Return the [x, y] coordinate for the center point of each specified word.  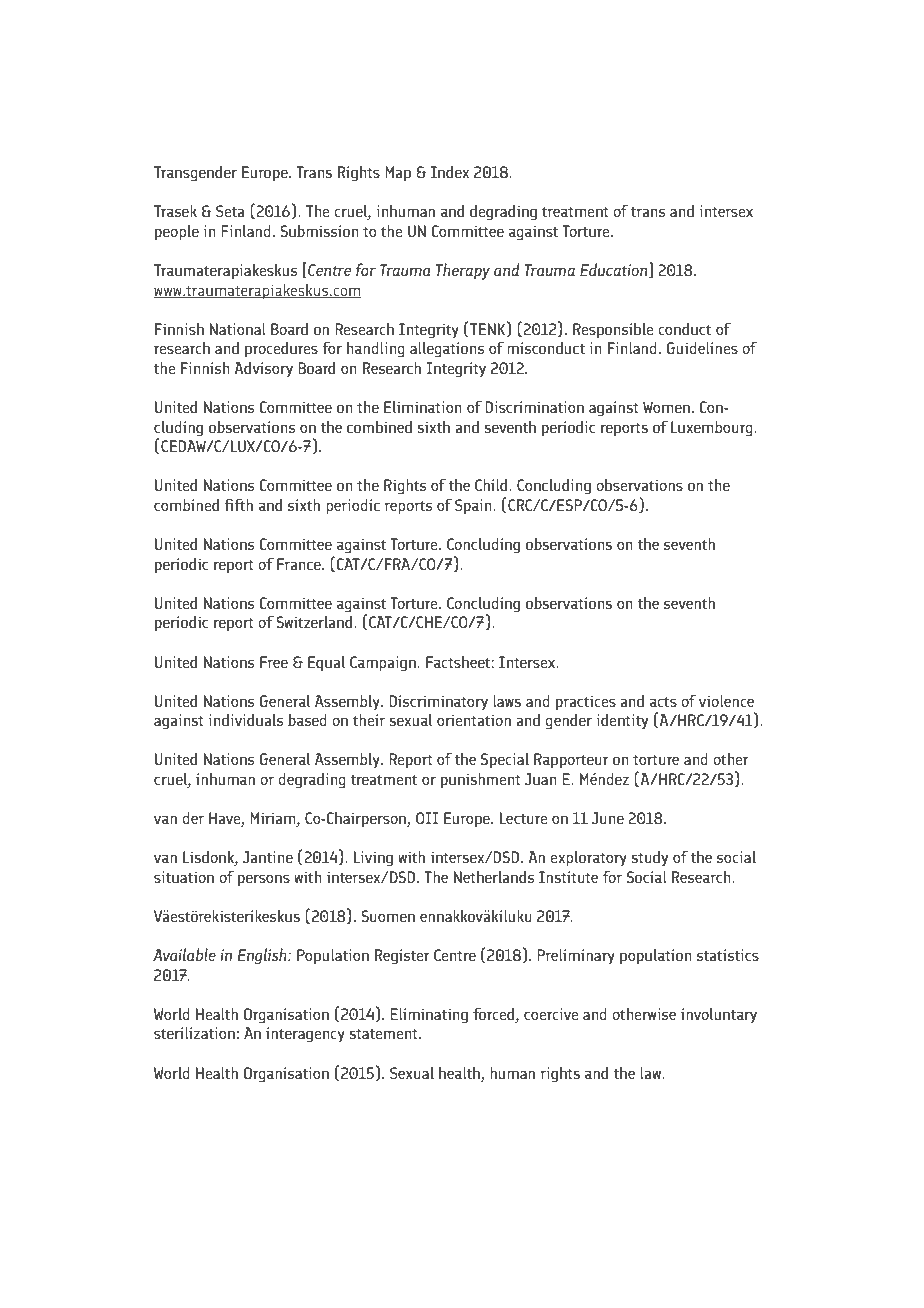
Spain [474, 507]
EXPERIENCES [414, 60]
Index [450, 171]
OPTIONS [214, 60]
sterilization [194, 1032]
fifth [238, 504]
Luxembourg [713, 428]
